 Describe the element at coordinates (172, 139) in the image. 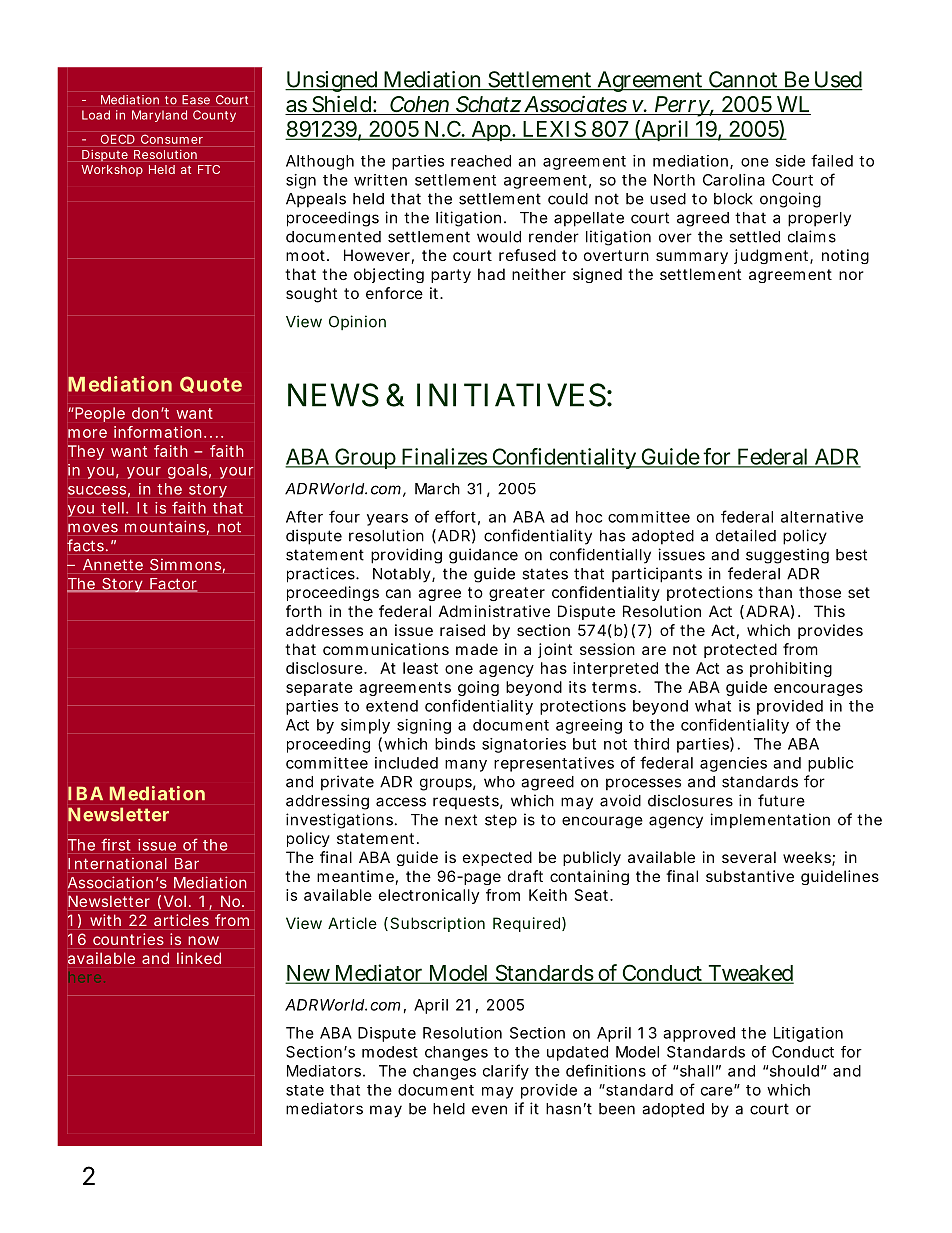

I see `Consumer` at that location.
